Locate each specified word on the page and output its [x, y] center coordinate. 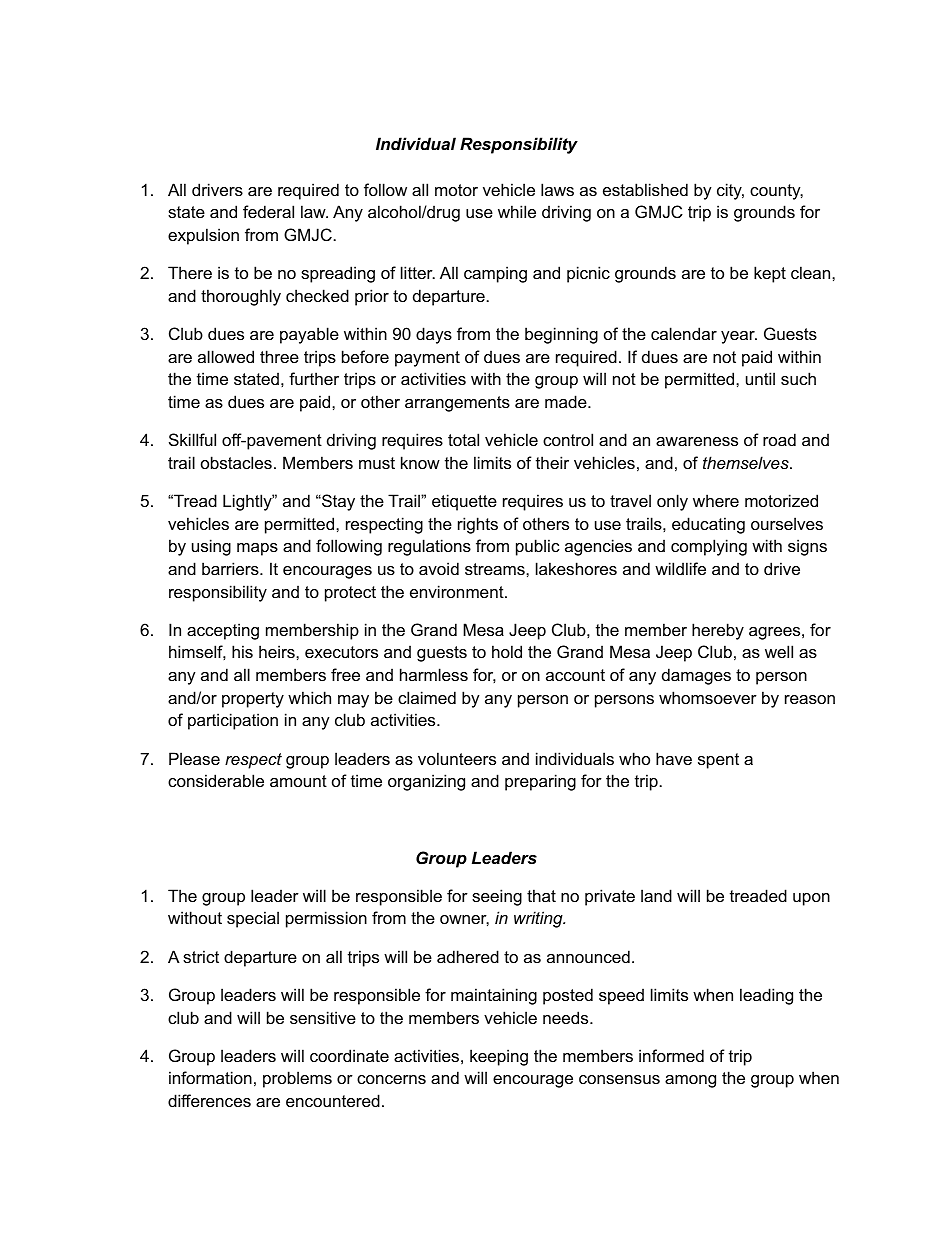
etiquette [464, 502]
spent [718, 761]
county [776, 192]
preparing [540, 782]
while [517, 211]
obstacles [236, 462]
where [716, 500]
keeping [499, 1057]
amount [298, 781]
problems [297, 1079]
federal [268, 211]
